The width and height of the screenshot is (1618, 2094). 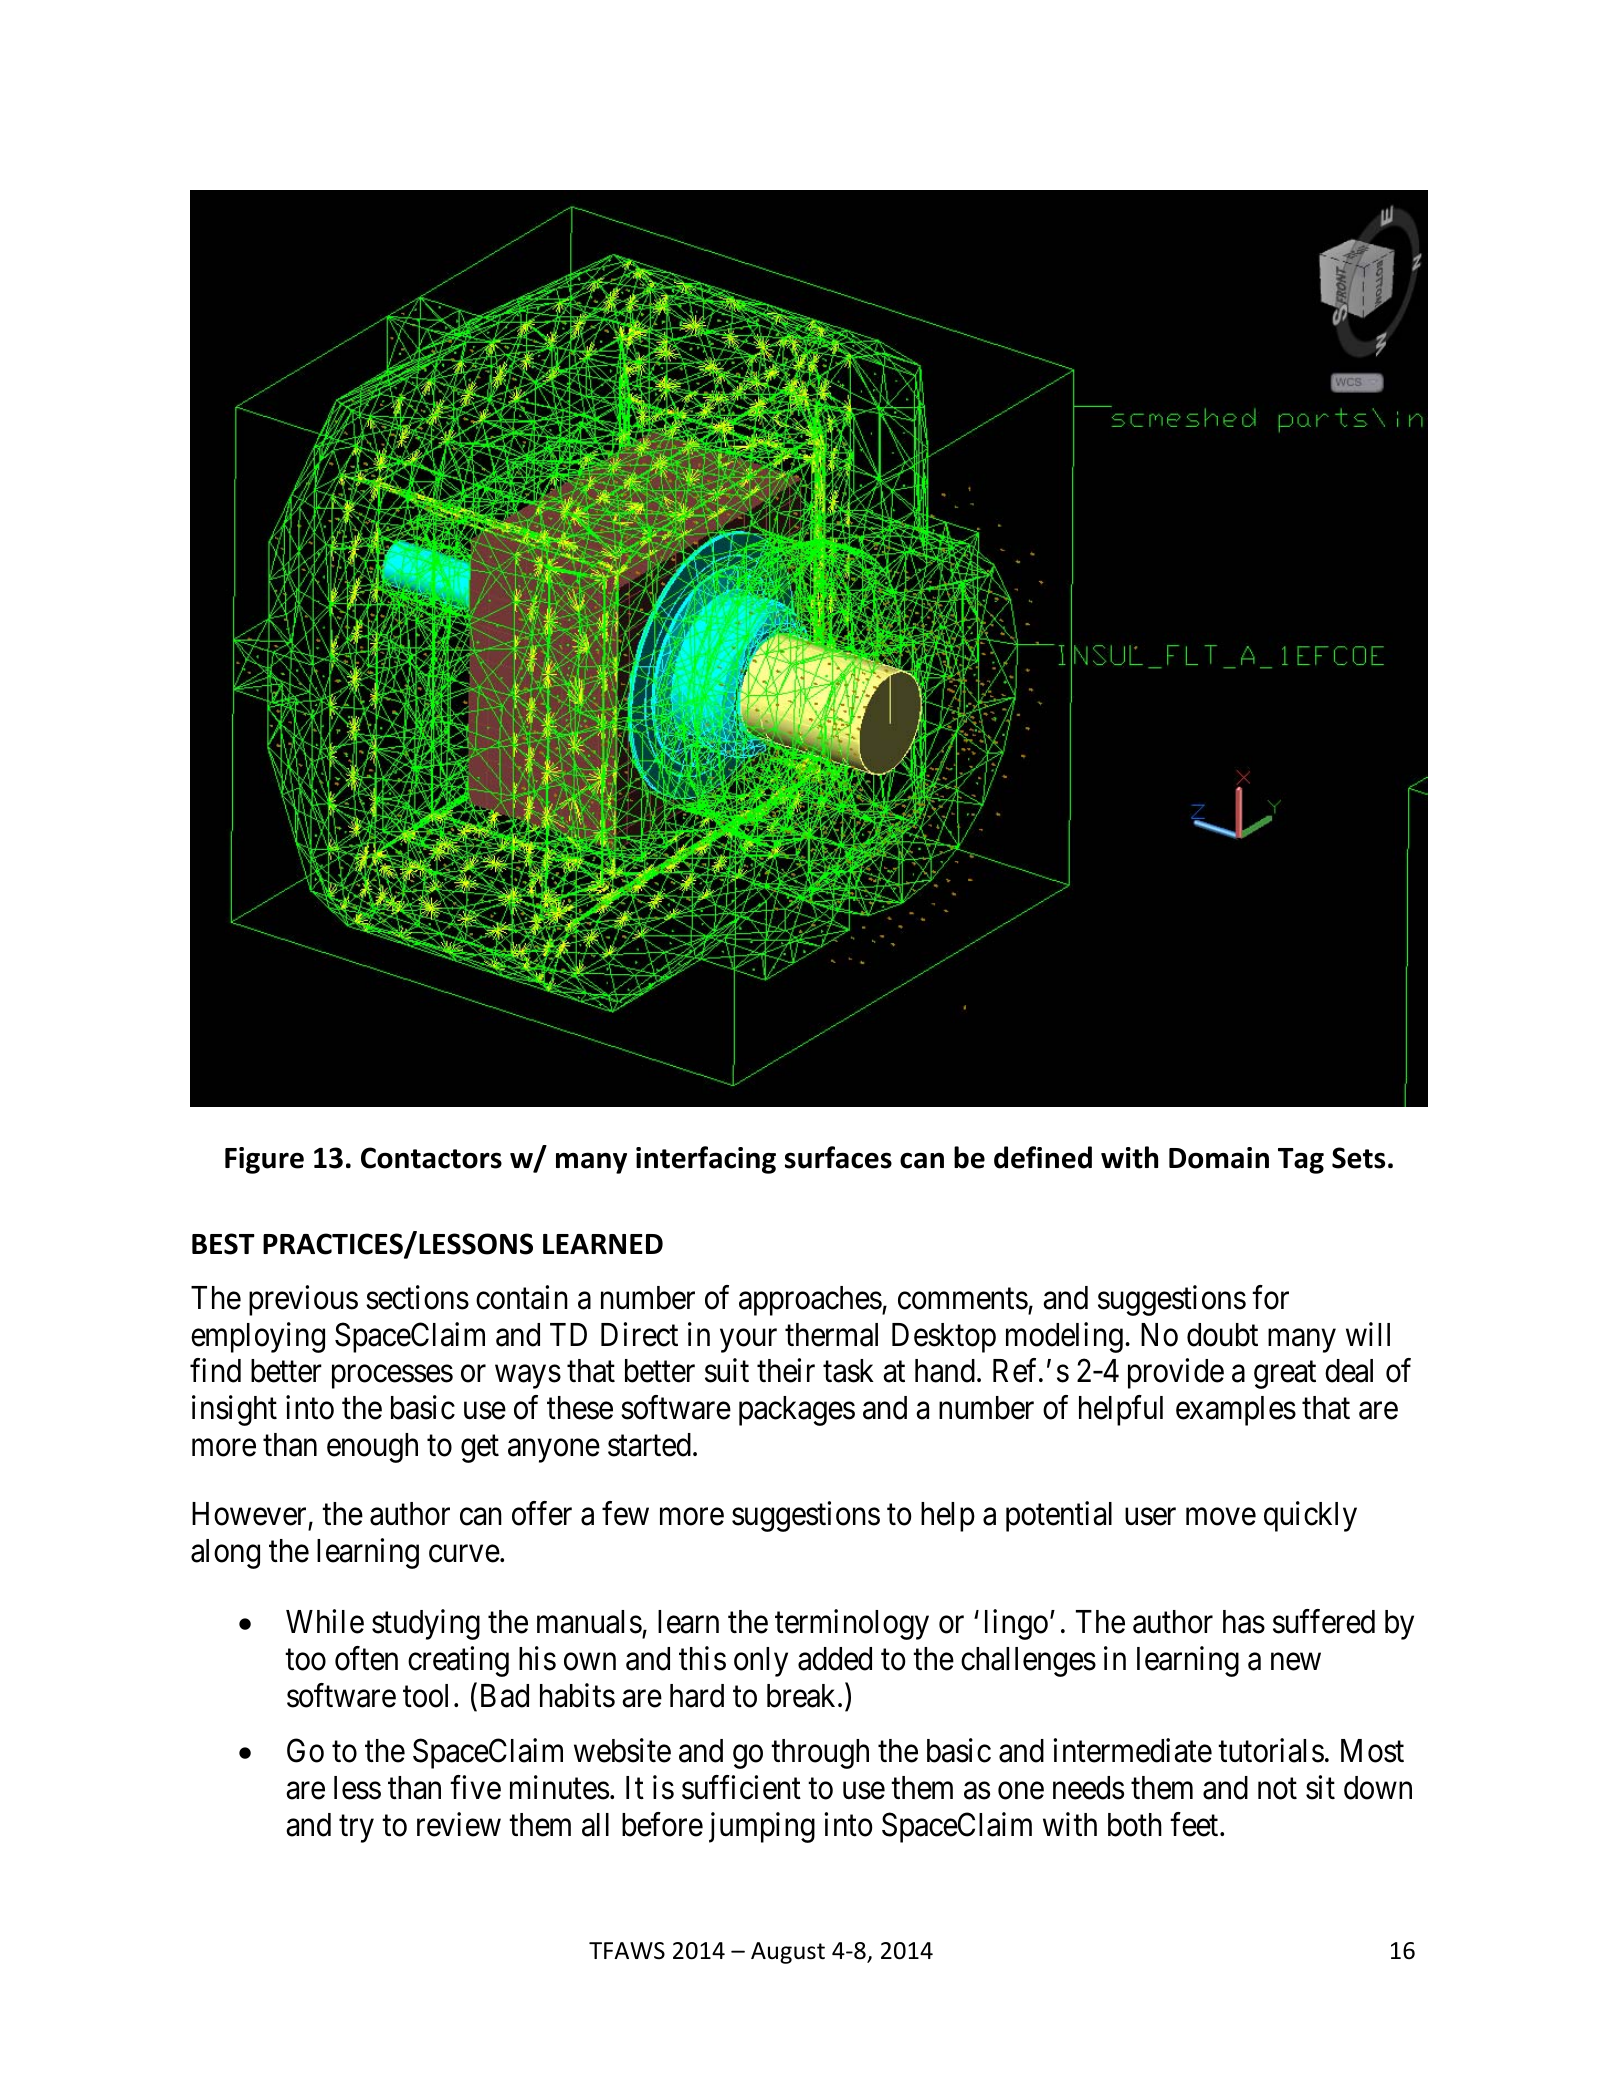 I want to click on move, so click(x=1221, y=1517).
